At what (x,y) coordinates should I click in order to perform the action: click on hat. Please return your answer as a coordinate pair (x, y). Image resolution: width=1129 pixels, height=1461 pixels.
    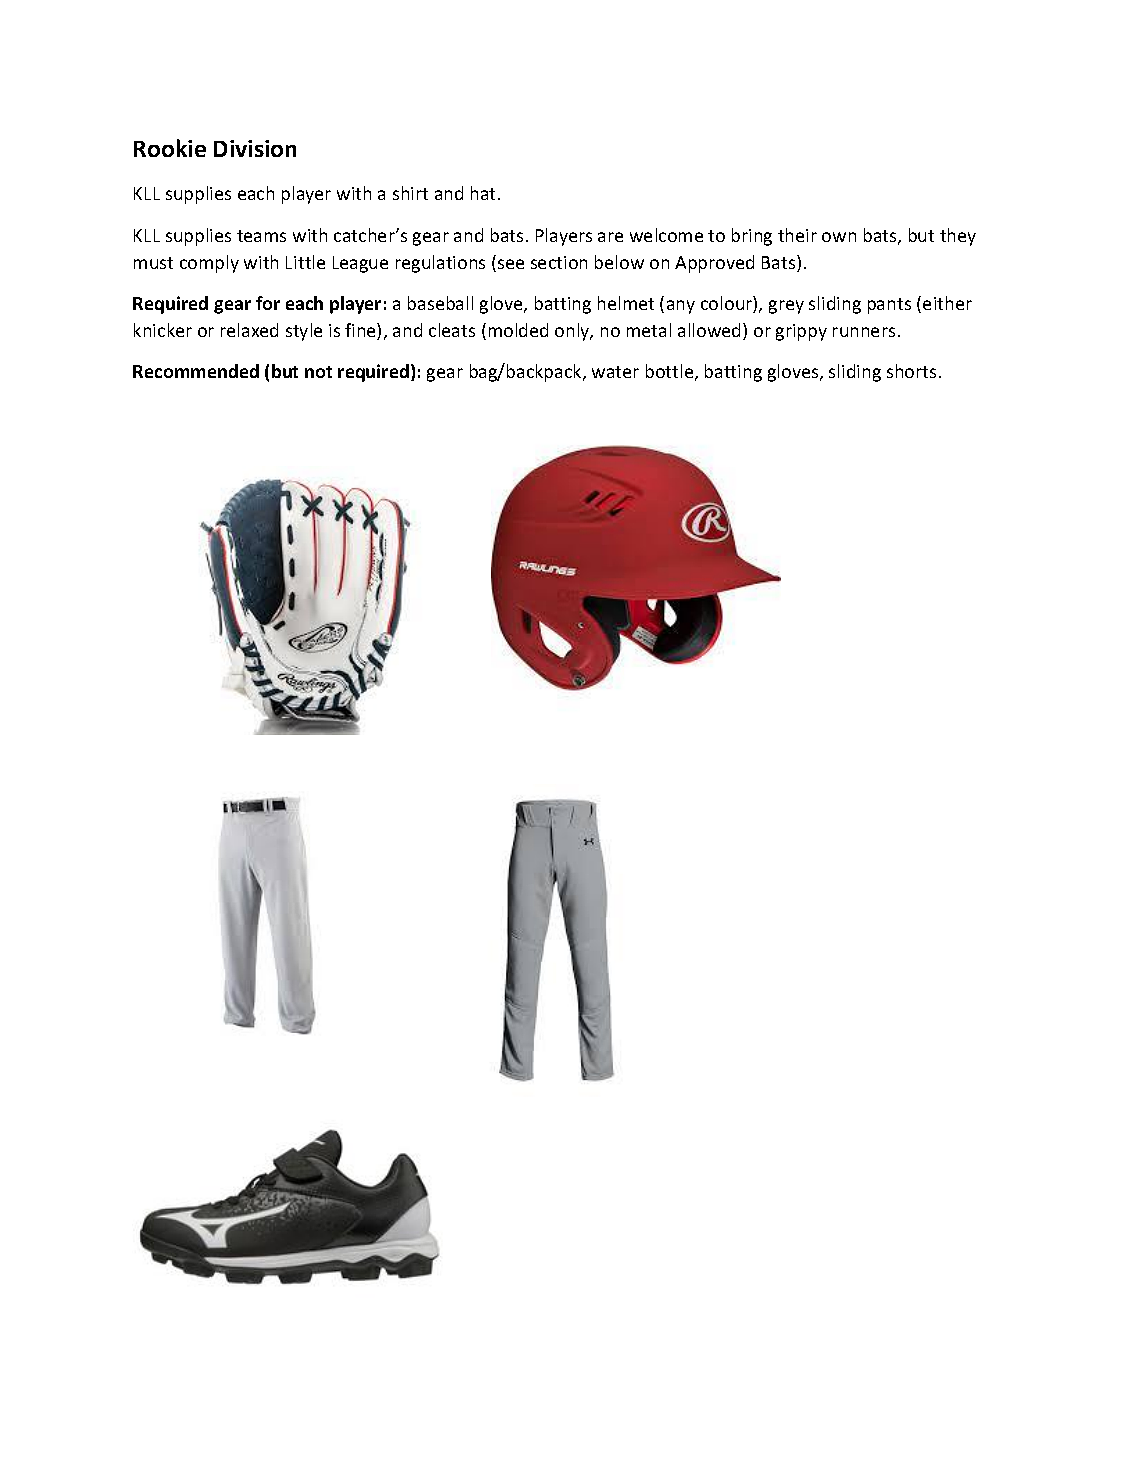
    Looking at the image, I should click on (485, 193).
